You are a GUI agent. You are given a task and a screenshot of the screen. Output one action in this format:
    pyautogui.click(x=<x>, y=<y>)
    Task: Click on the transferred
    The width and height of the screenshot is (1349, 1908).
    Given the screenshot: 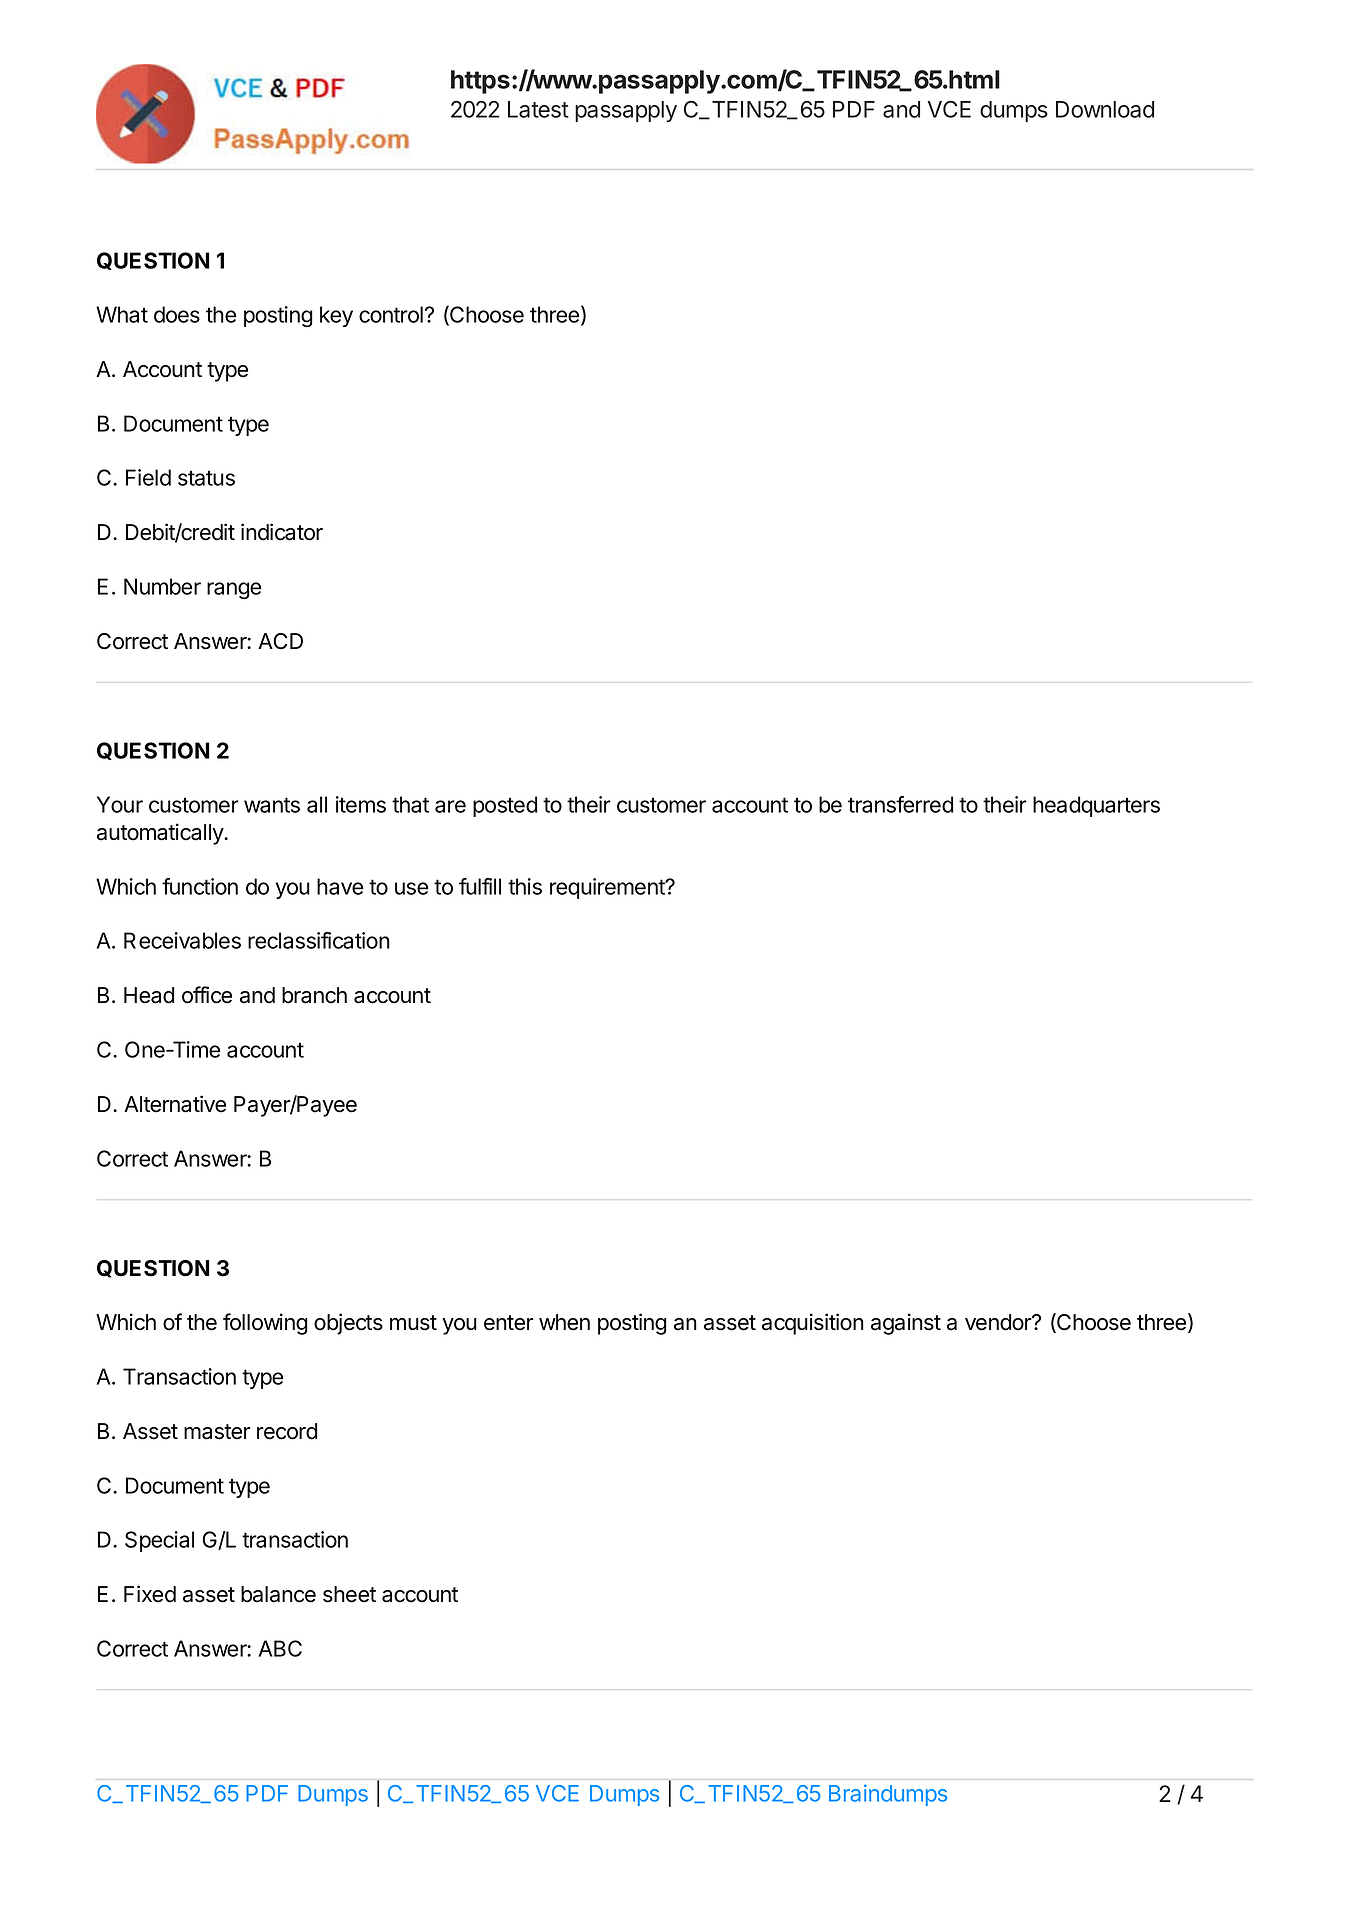 What is the action you would take?
    pyautogui.click(x=900, y=804)
